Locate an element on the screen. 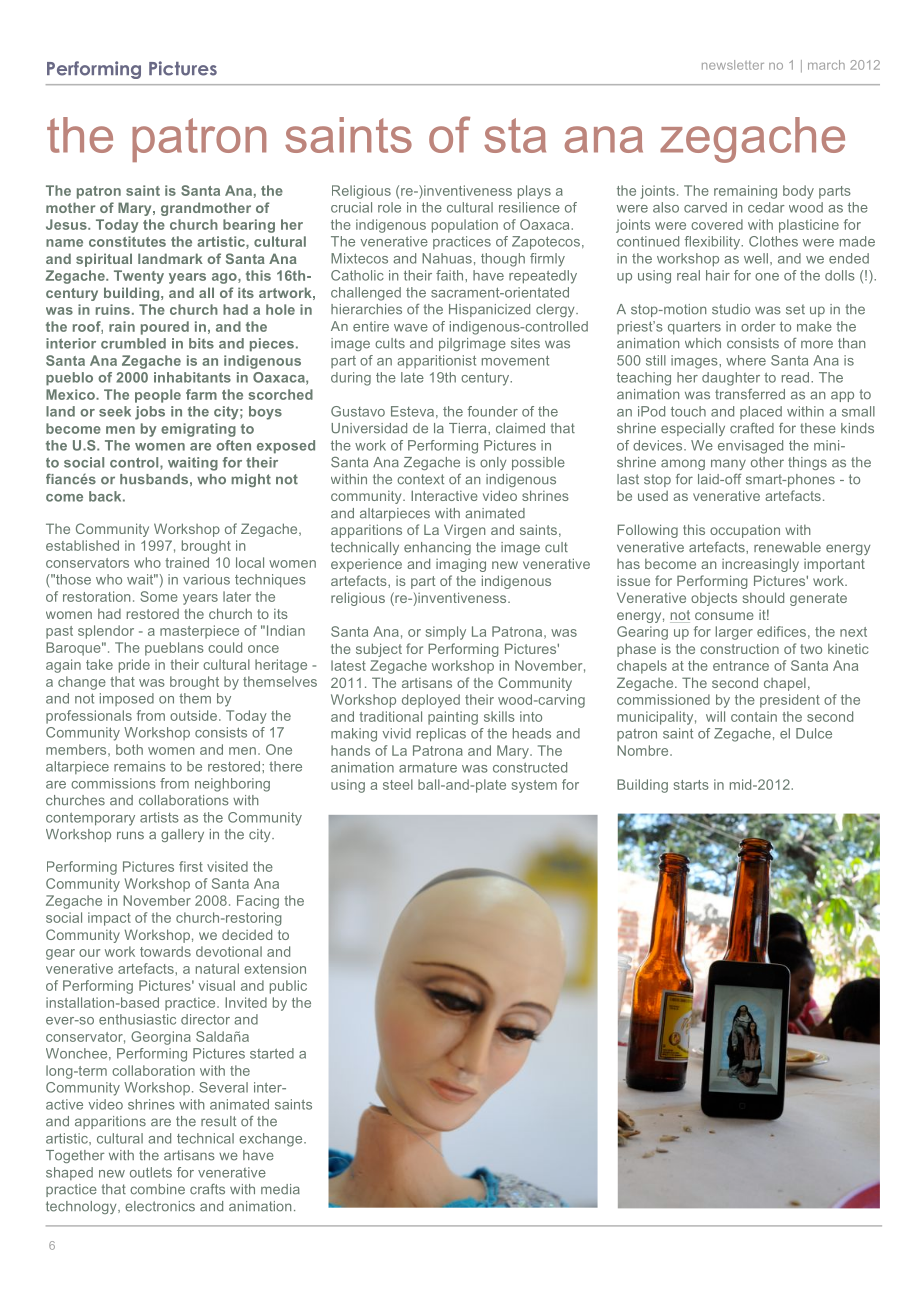 This screenshot has width=924, height=1308. masterpiece is located at coordinates (199, 632).
